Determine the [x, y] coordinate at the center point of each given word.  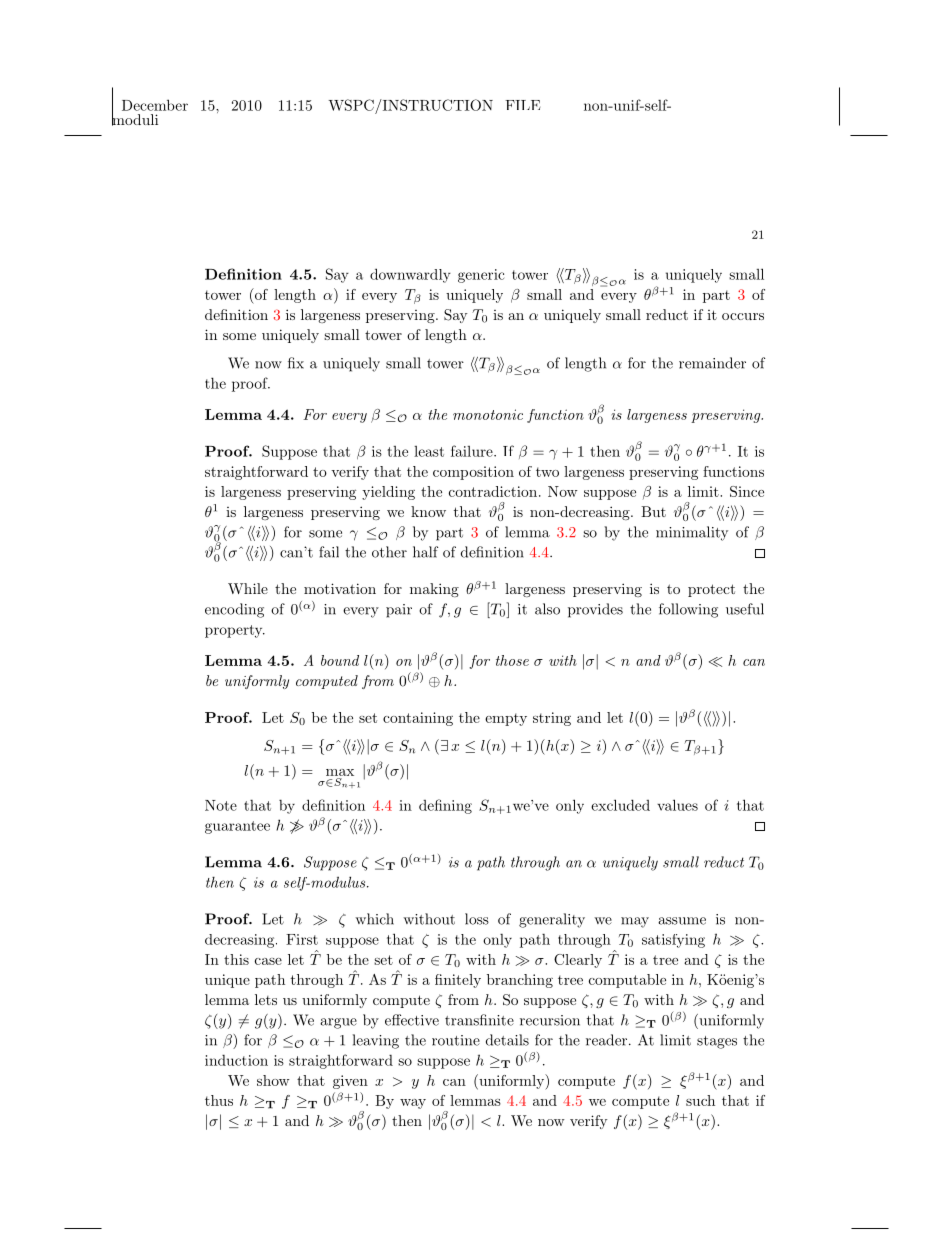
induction [236, 1060]
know [428, 511]
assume [682, 921]
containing [418, 719]
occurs [743, 316]
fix [296, 363]
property [235, 631]
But [653, 511]
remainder [712, 363]
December [155, 105]
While [248, 588]
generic [481, 276]
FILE [522, 105]
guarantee [237, 827]
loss [477, 919]
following [688, 610]
